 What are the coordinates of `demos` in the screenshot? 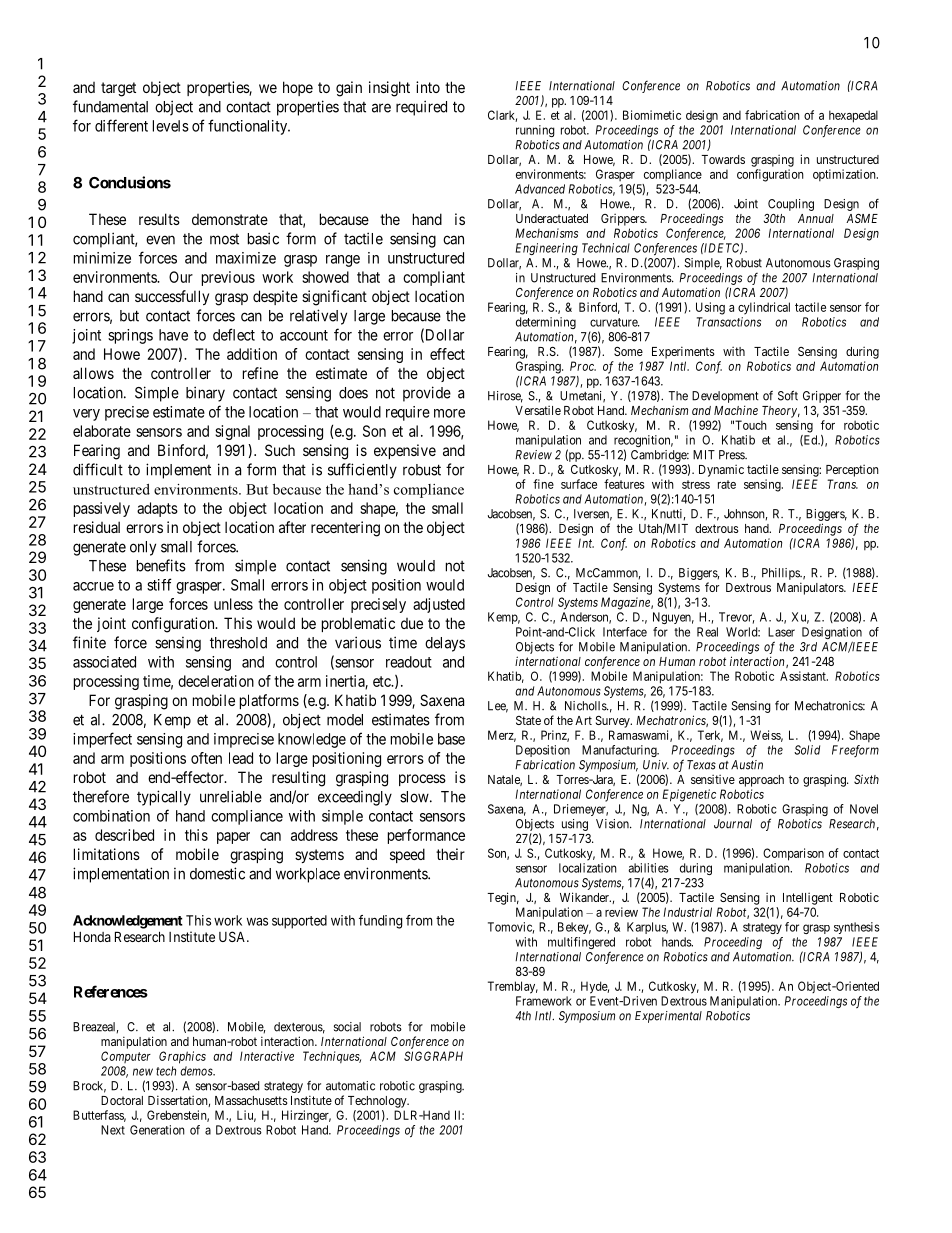 It's located at (197, 1071).
